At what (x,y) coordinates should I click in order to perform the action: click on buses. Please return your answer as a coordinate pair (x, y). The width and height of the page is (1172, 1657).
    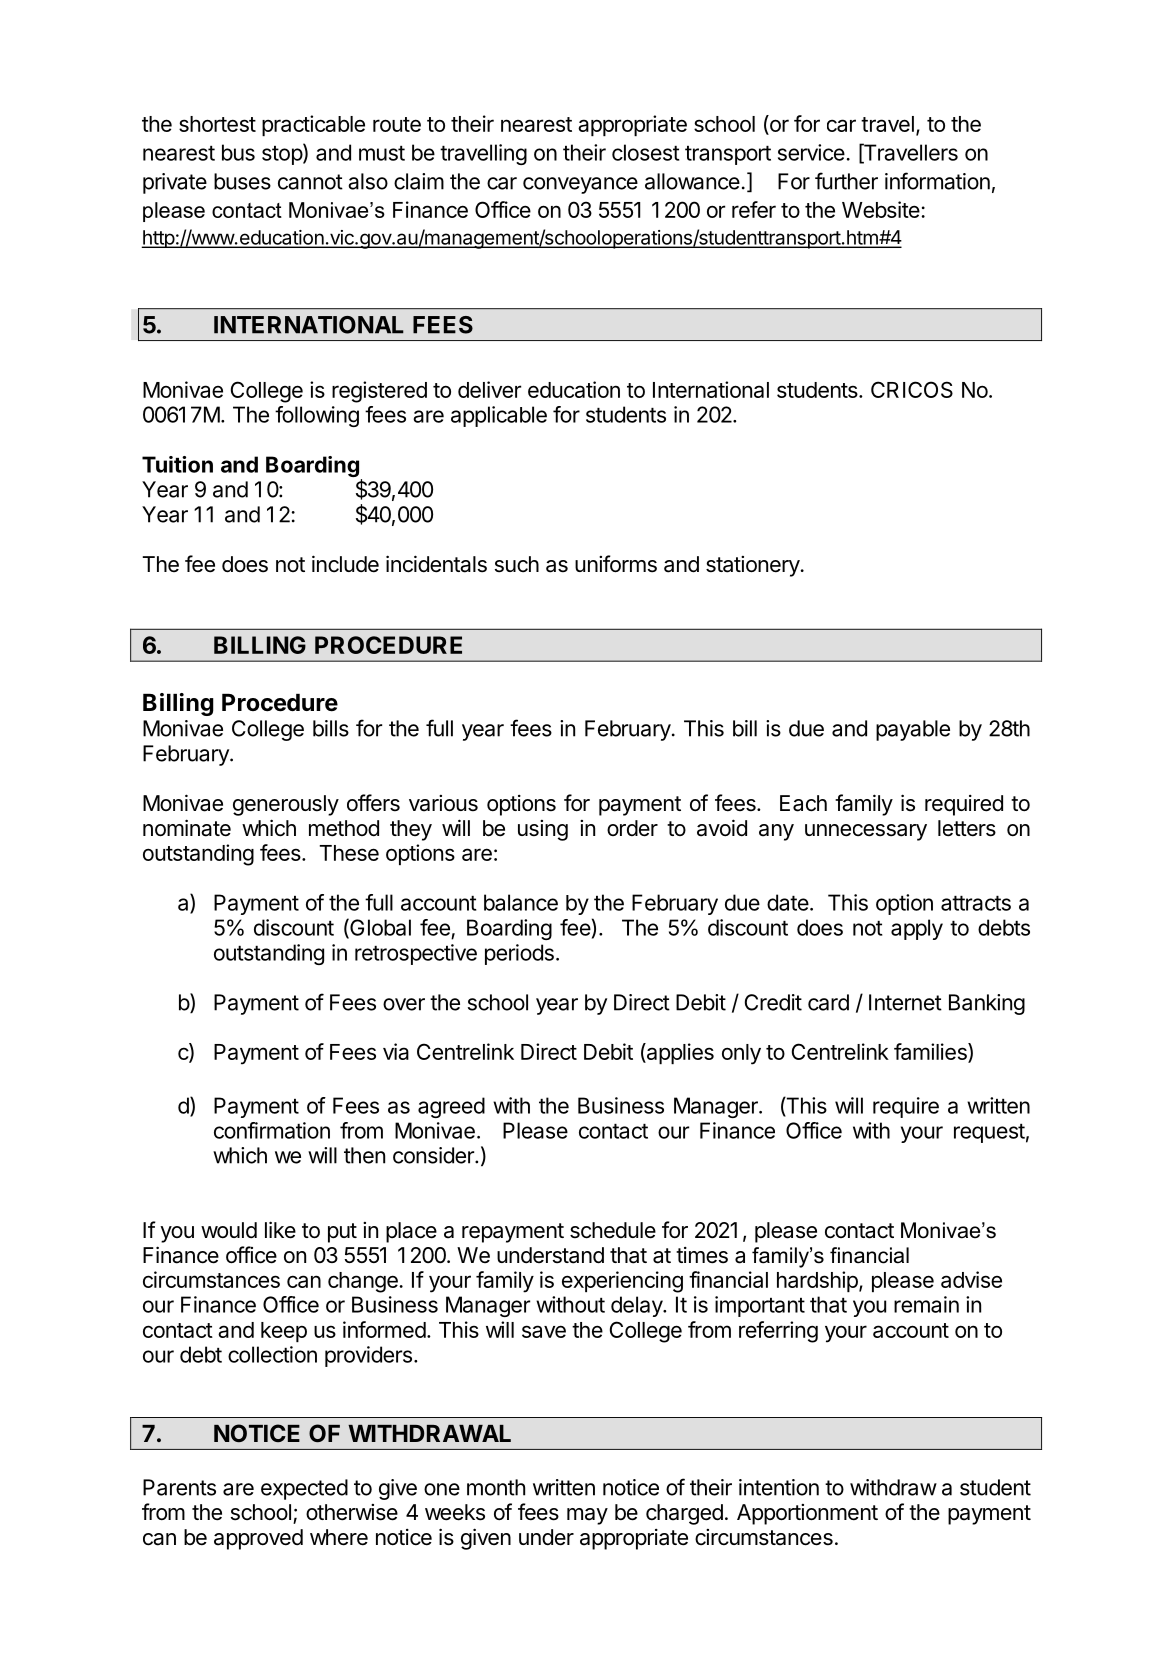
    Looking at the image, I should click on (242, 181).
